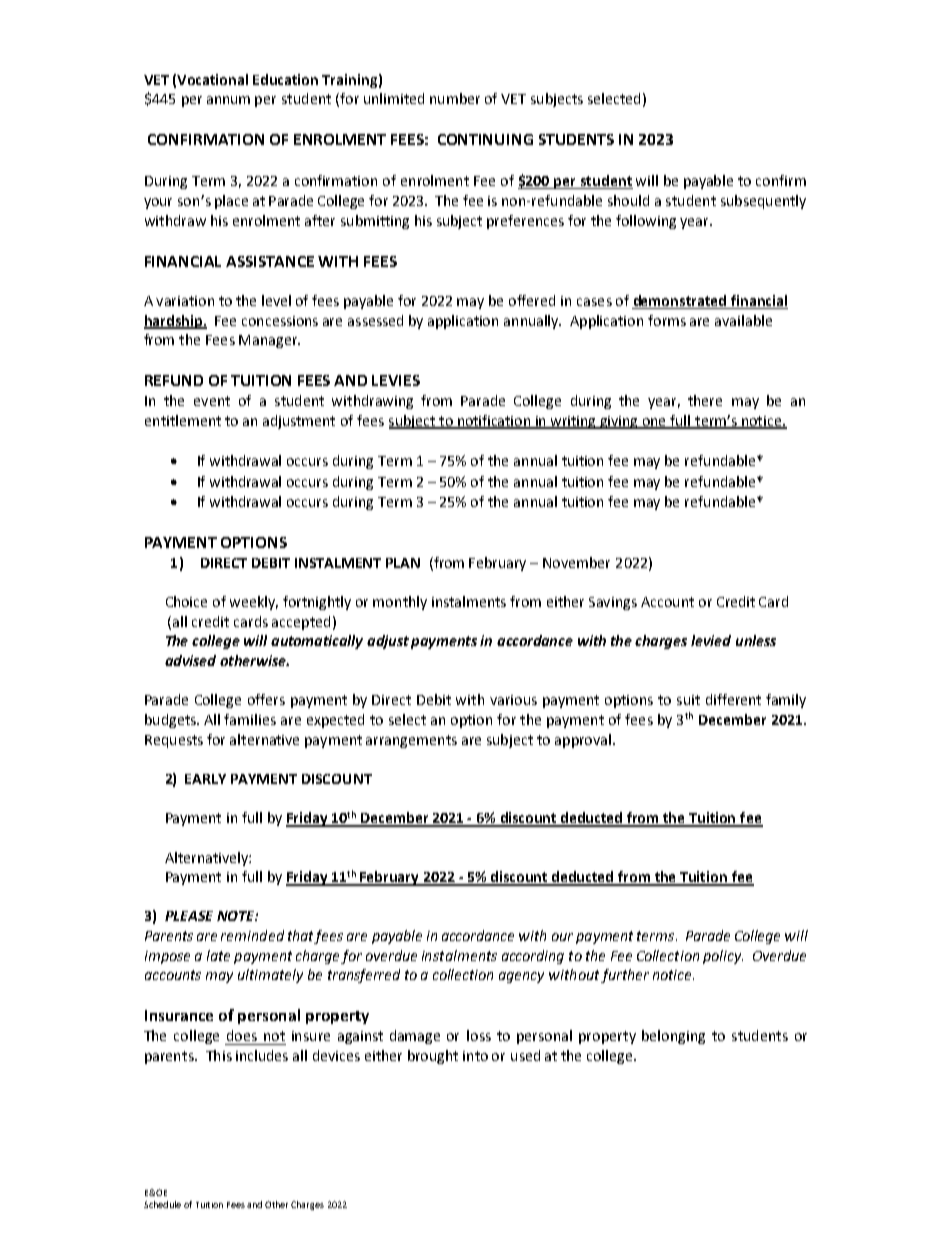 The width and height of the screenshot is (952, 1233). What do you see at coordinates (494, 422) in the screenshot?
I see `notification` at bounding box center [494, 422].
